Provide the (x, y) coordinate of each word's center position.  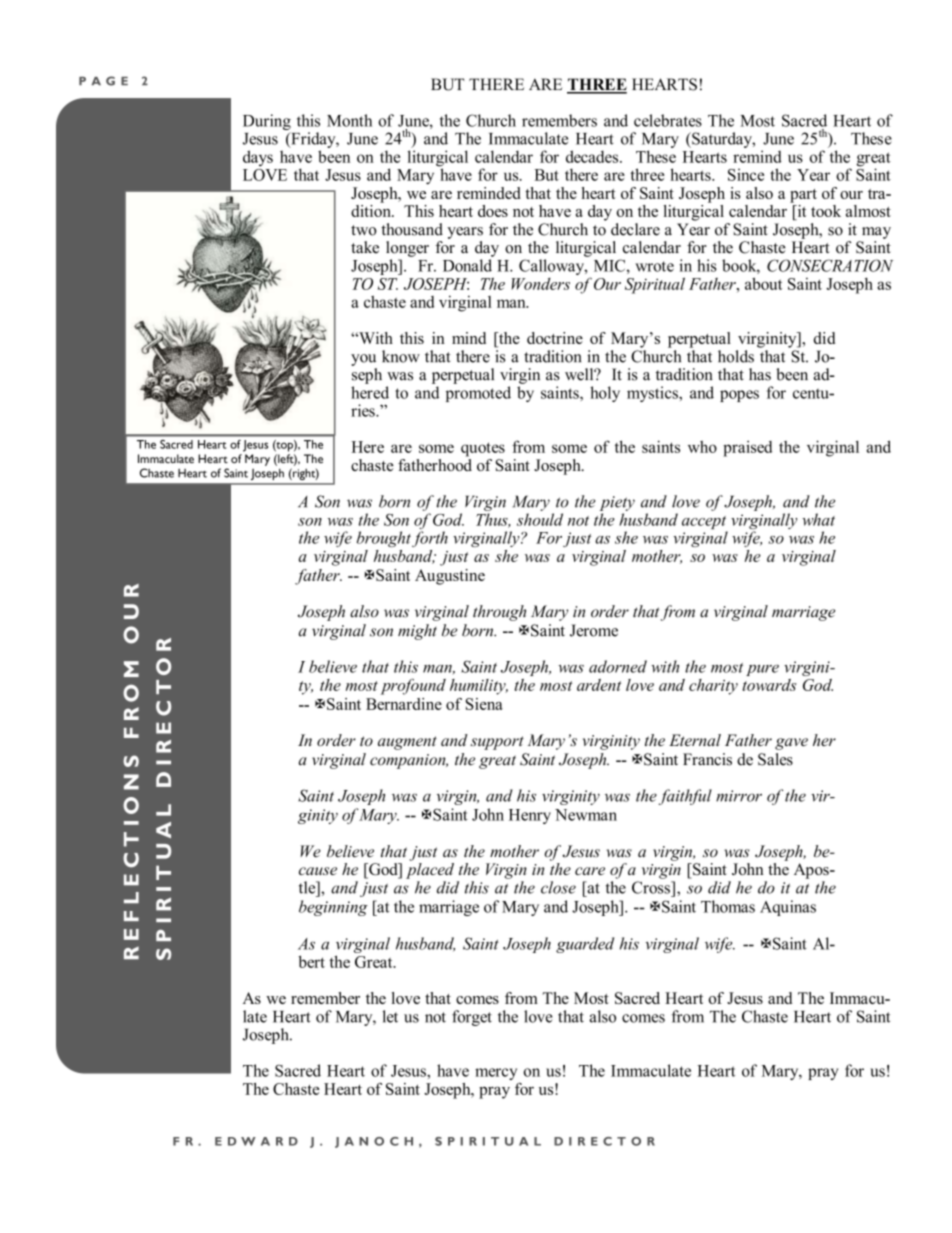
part (803, 196)
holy (605, 394)
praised (747, 449)
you (363, 360)
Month (349, 120)
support (497, 743)
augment (407, 743)
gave (791, 744)
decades (593, 156)
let (390, 1016)
